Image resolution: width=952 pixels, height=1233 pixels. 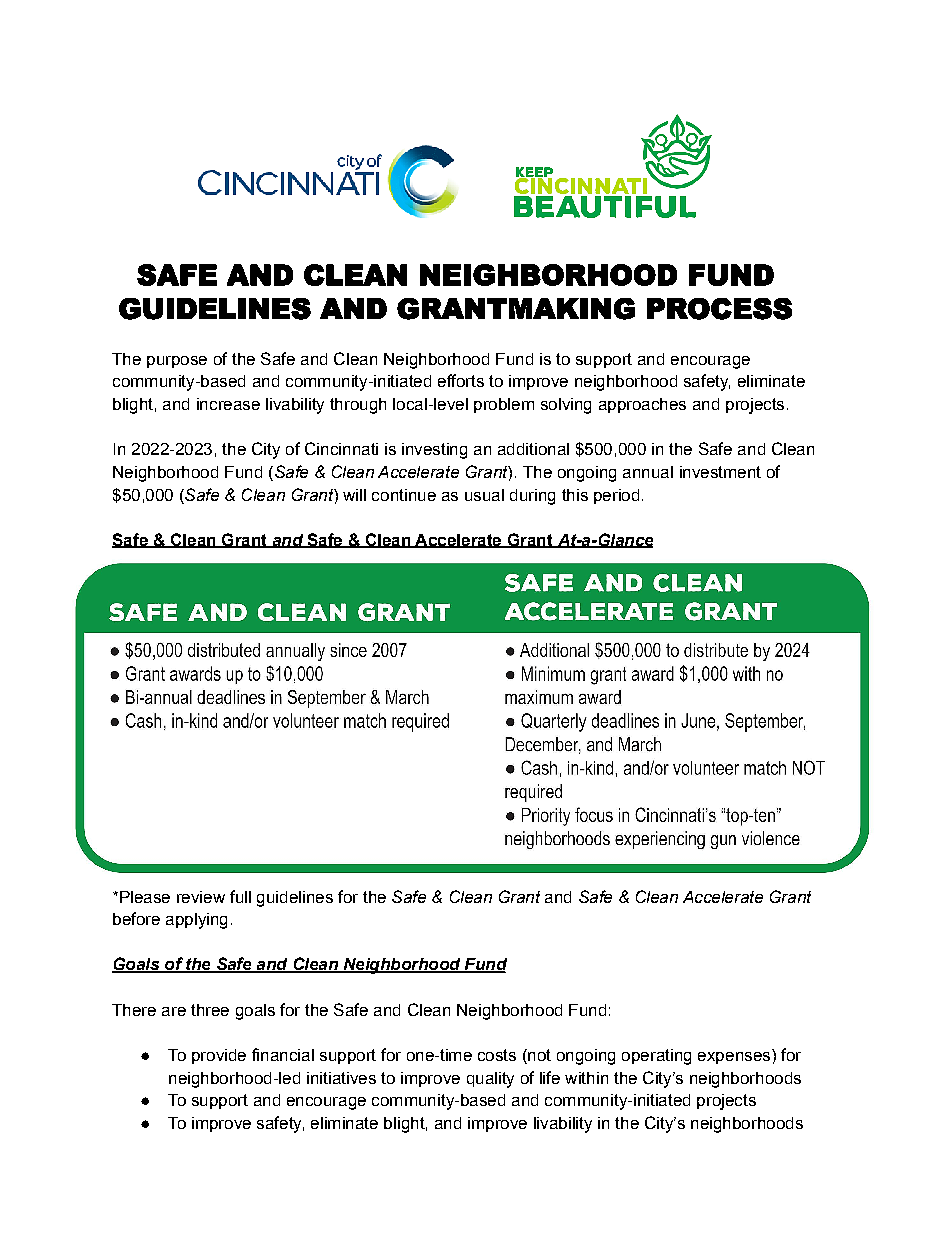 What do you see at coordinates (656, 1057) in the screenshot?
I see `operating` at bounding box center [656, 1057].
